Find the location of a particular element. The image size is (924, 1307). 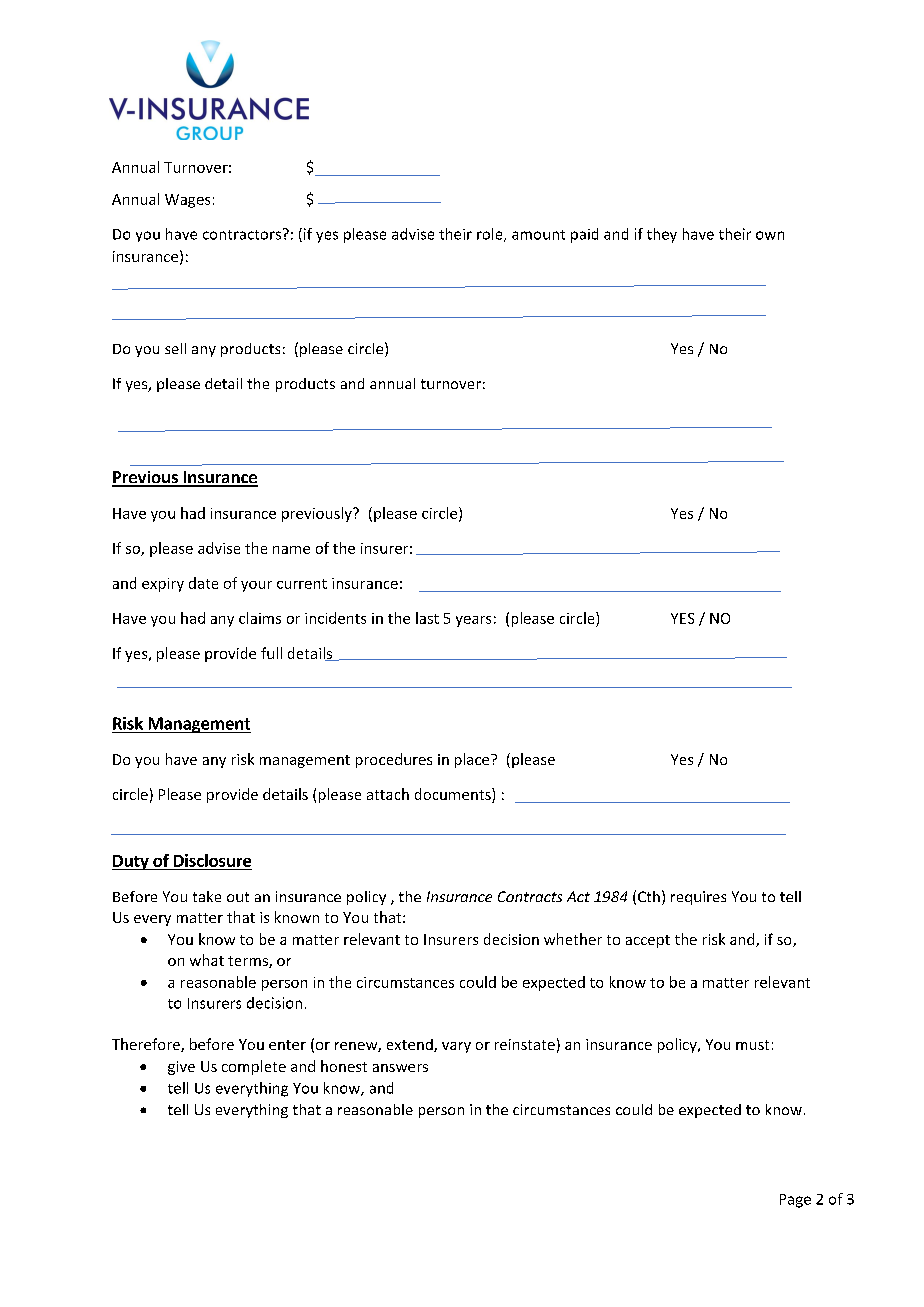

years is located at coordinates (473, 621).
